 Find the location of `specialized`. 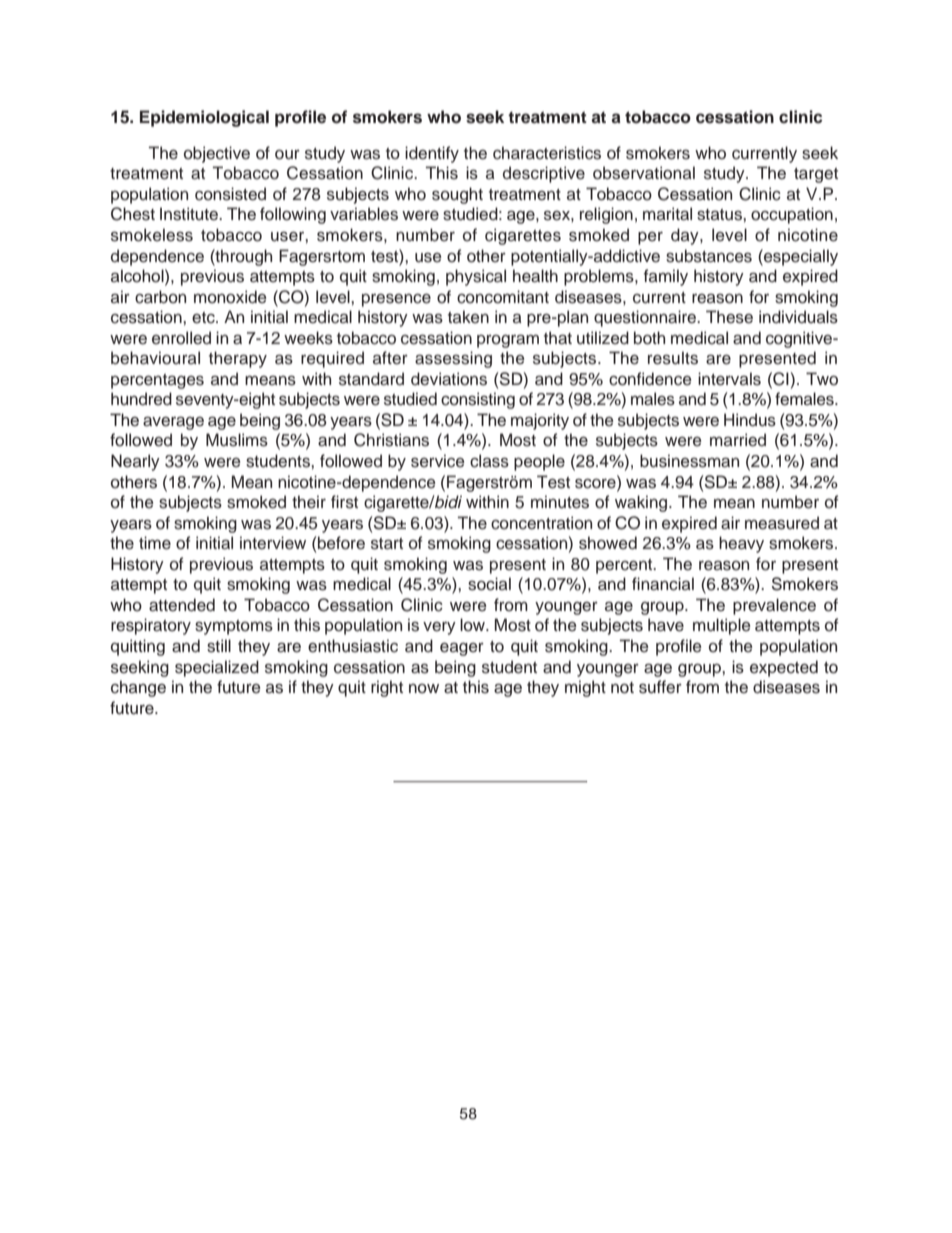

specialized is located at coordinates (217, 668).
